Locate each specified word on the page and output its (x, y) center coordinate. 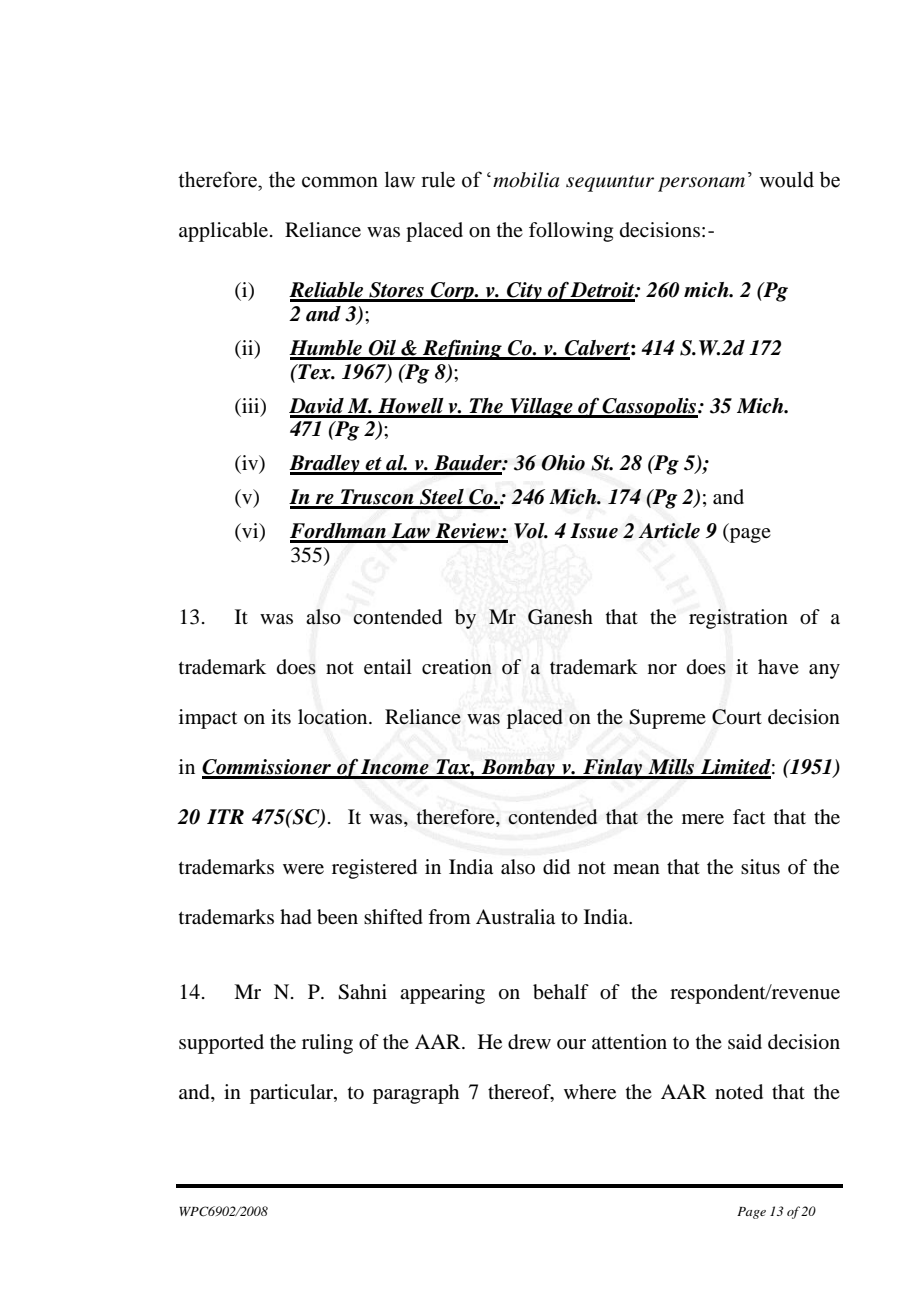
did (556, 867)
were (303, 869)
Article (669, 531)
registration (738, 619)
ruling (327, 1044)
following (571, 232)
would (786, 179)
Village (541, 408)
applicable (225, 232)
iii (251, 406)
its (281, 716)
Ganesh (560, 617)
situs (760, 867)
